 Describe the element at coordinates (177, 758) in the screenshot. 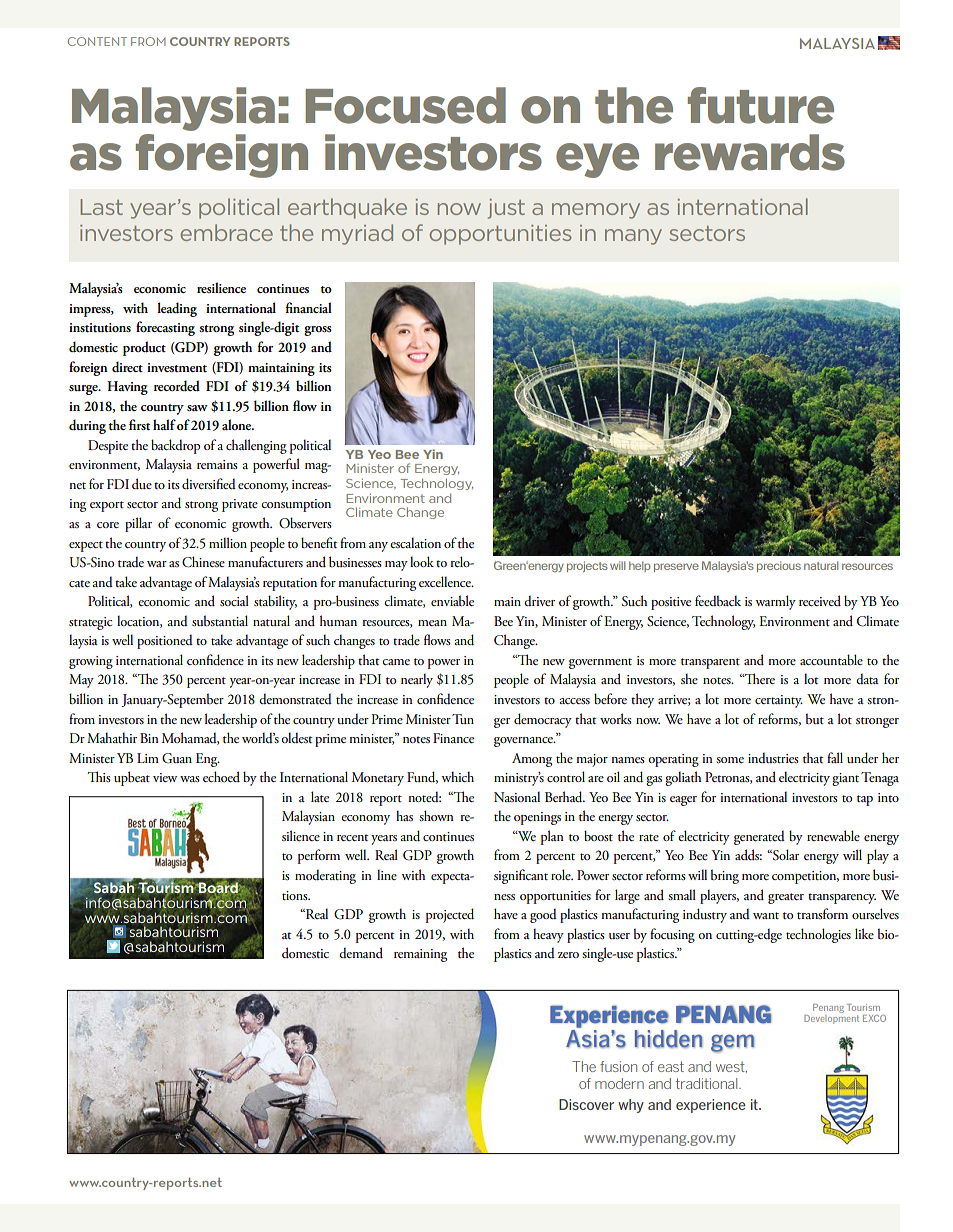

I see `Guan` at that location.
